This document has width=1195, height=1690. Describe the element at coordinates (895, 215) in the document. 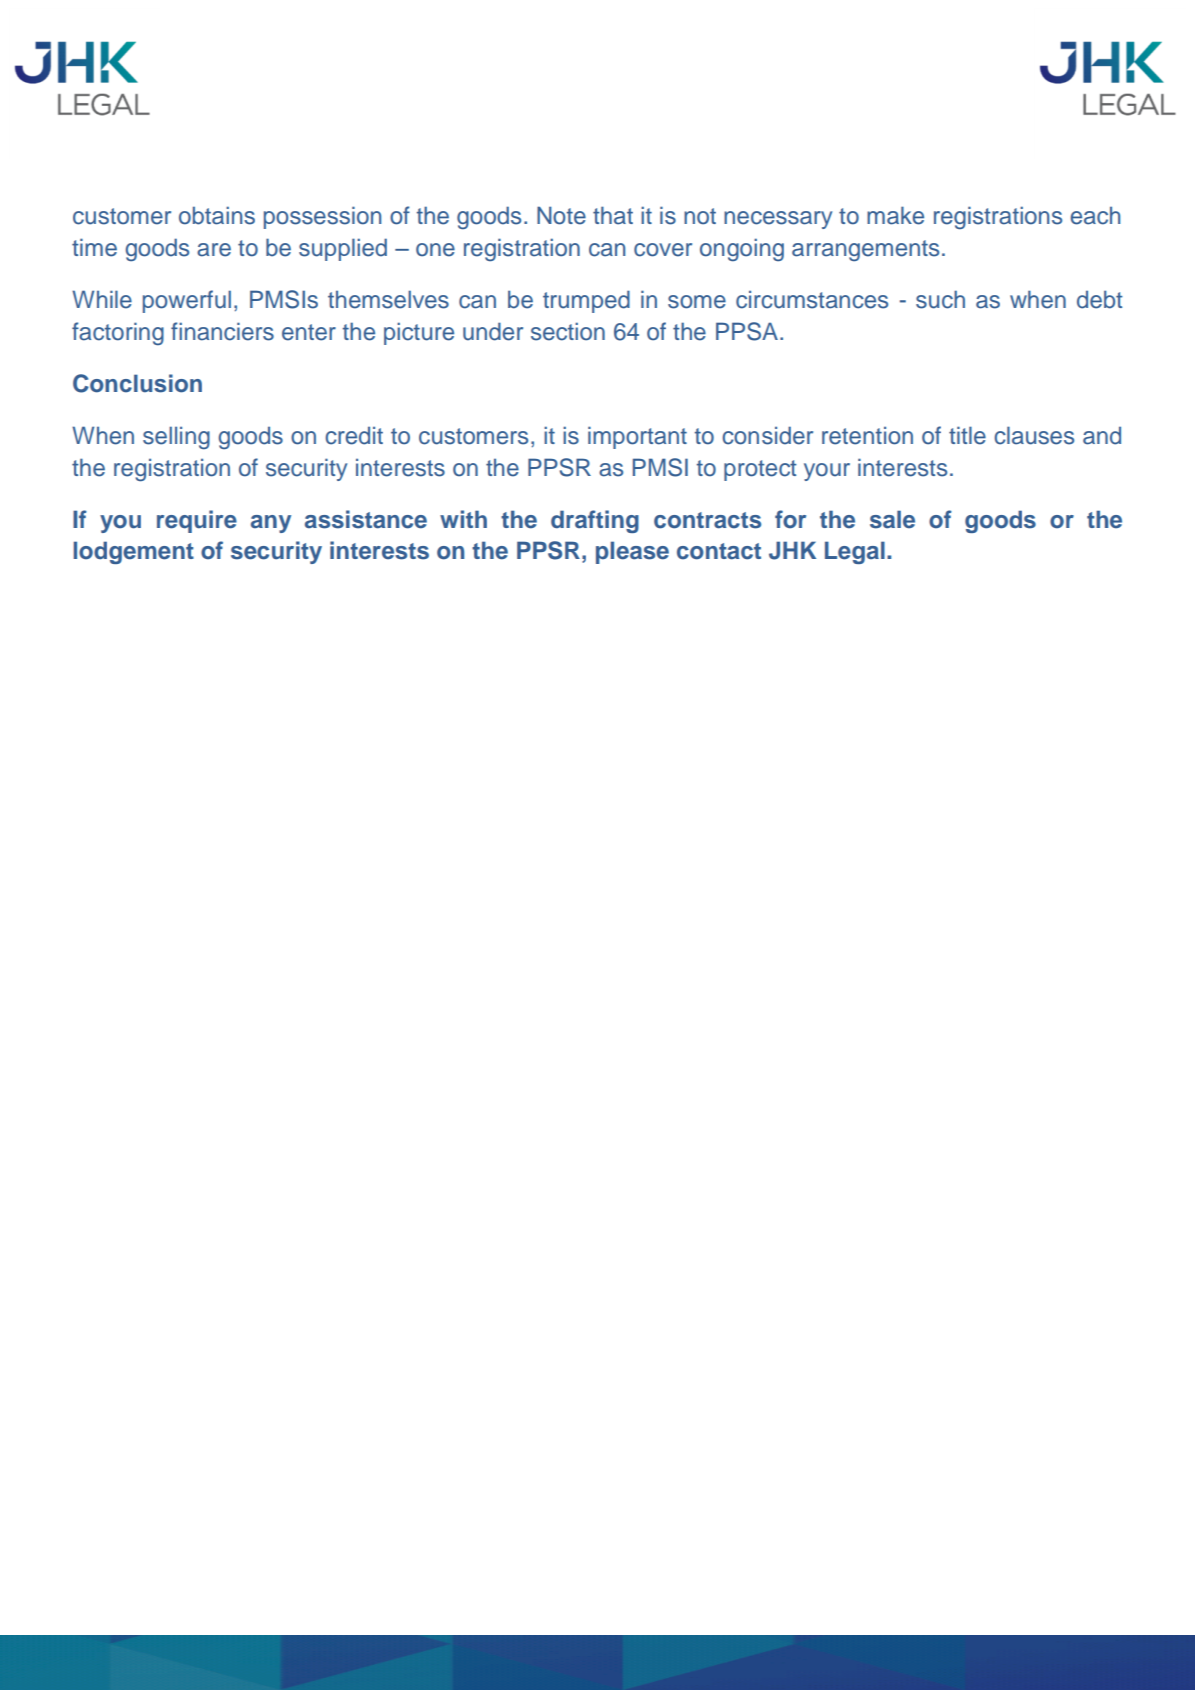

I see `make` at that location.
